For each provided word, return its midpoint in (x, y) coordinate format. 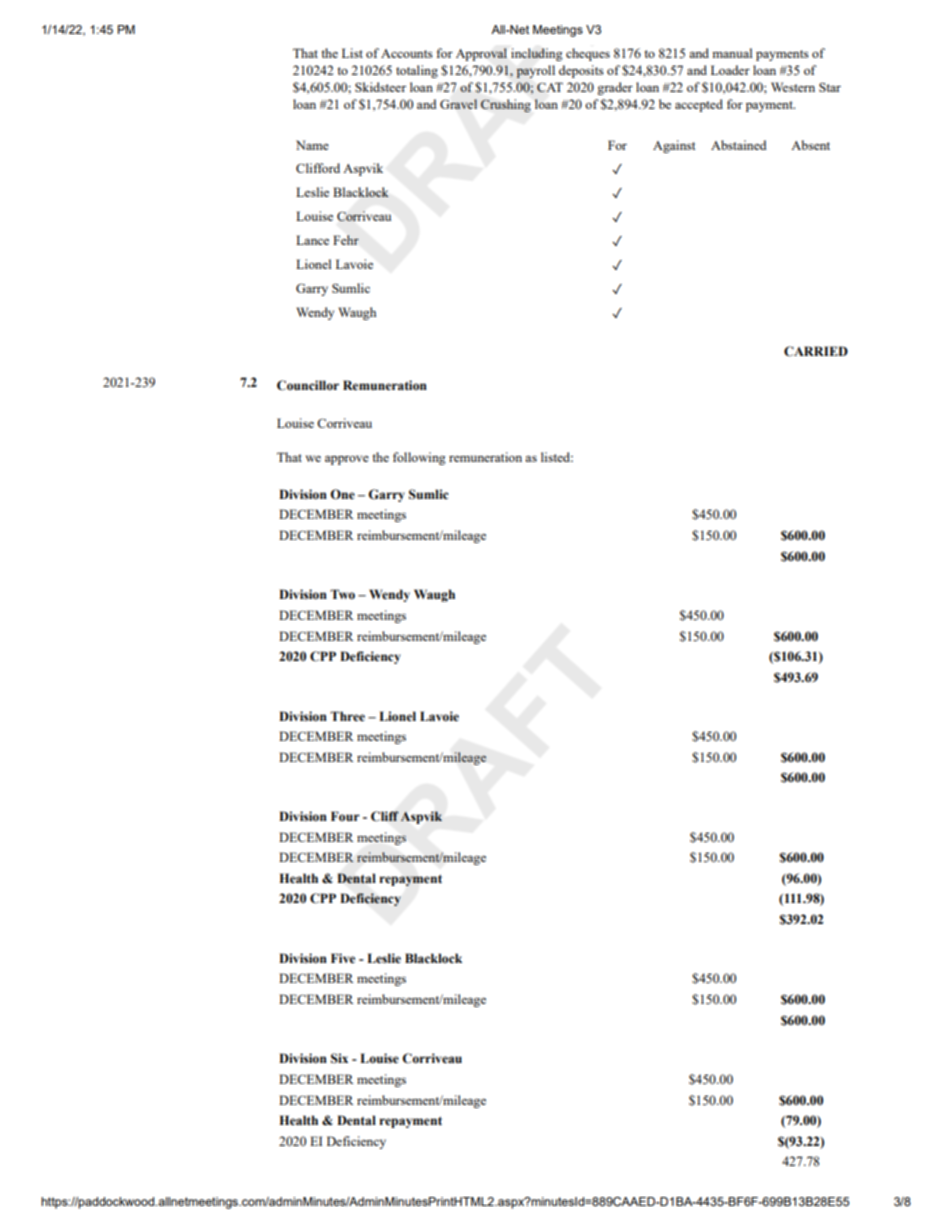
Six (339, 1058)
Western (793, 87)
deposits (581, 71)
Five (343, 958)
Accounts (407, 53)
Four (345, 816)
